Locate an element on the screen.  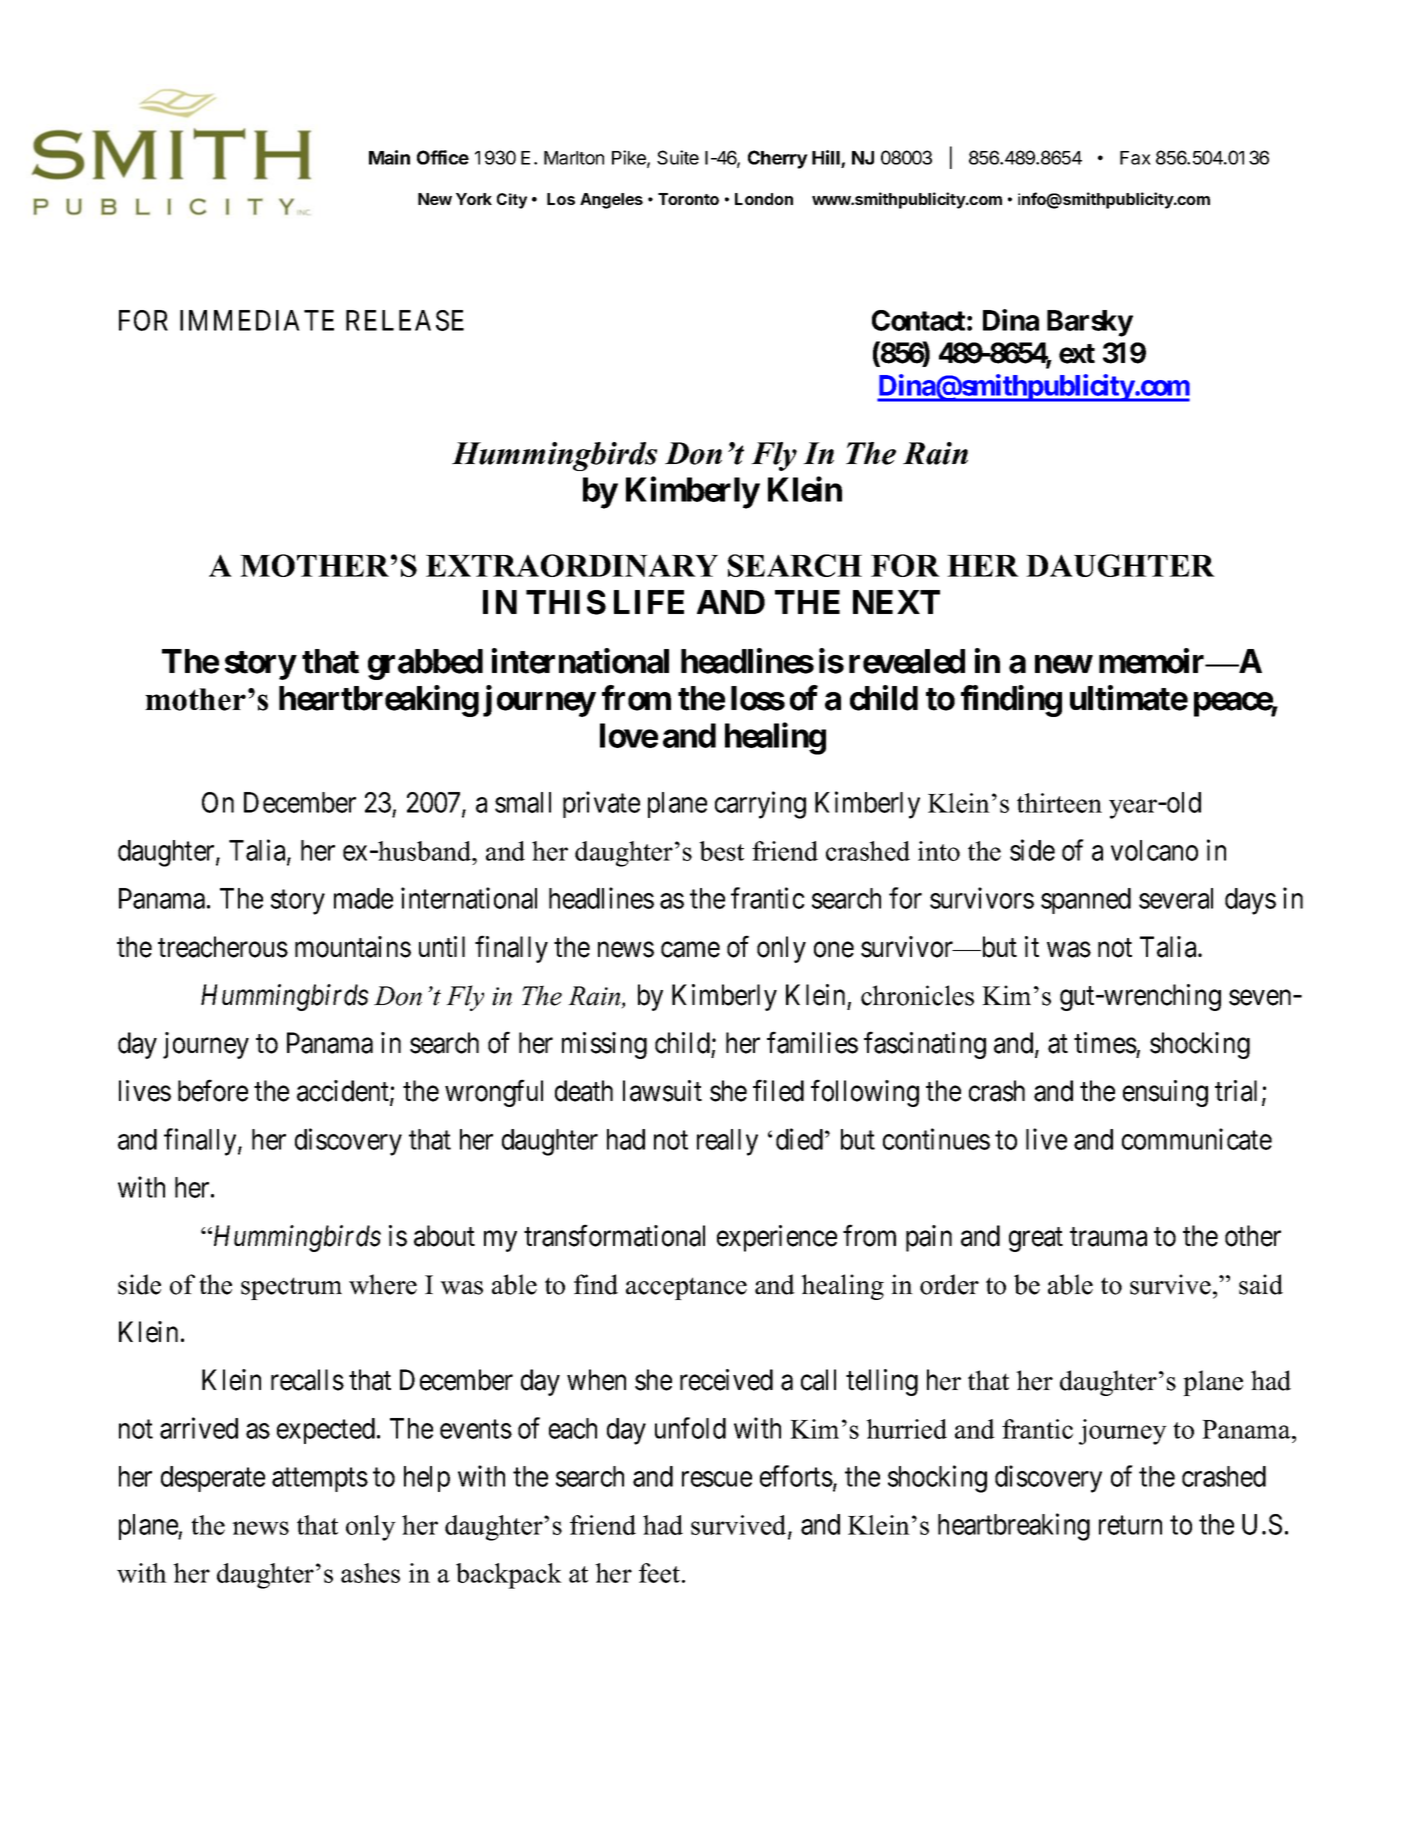
NEXT is located at coordinates (896, 602).
